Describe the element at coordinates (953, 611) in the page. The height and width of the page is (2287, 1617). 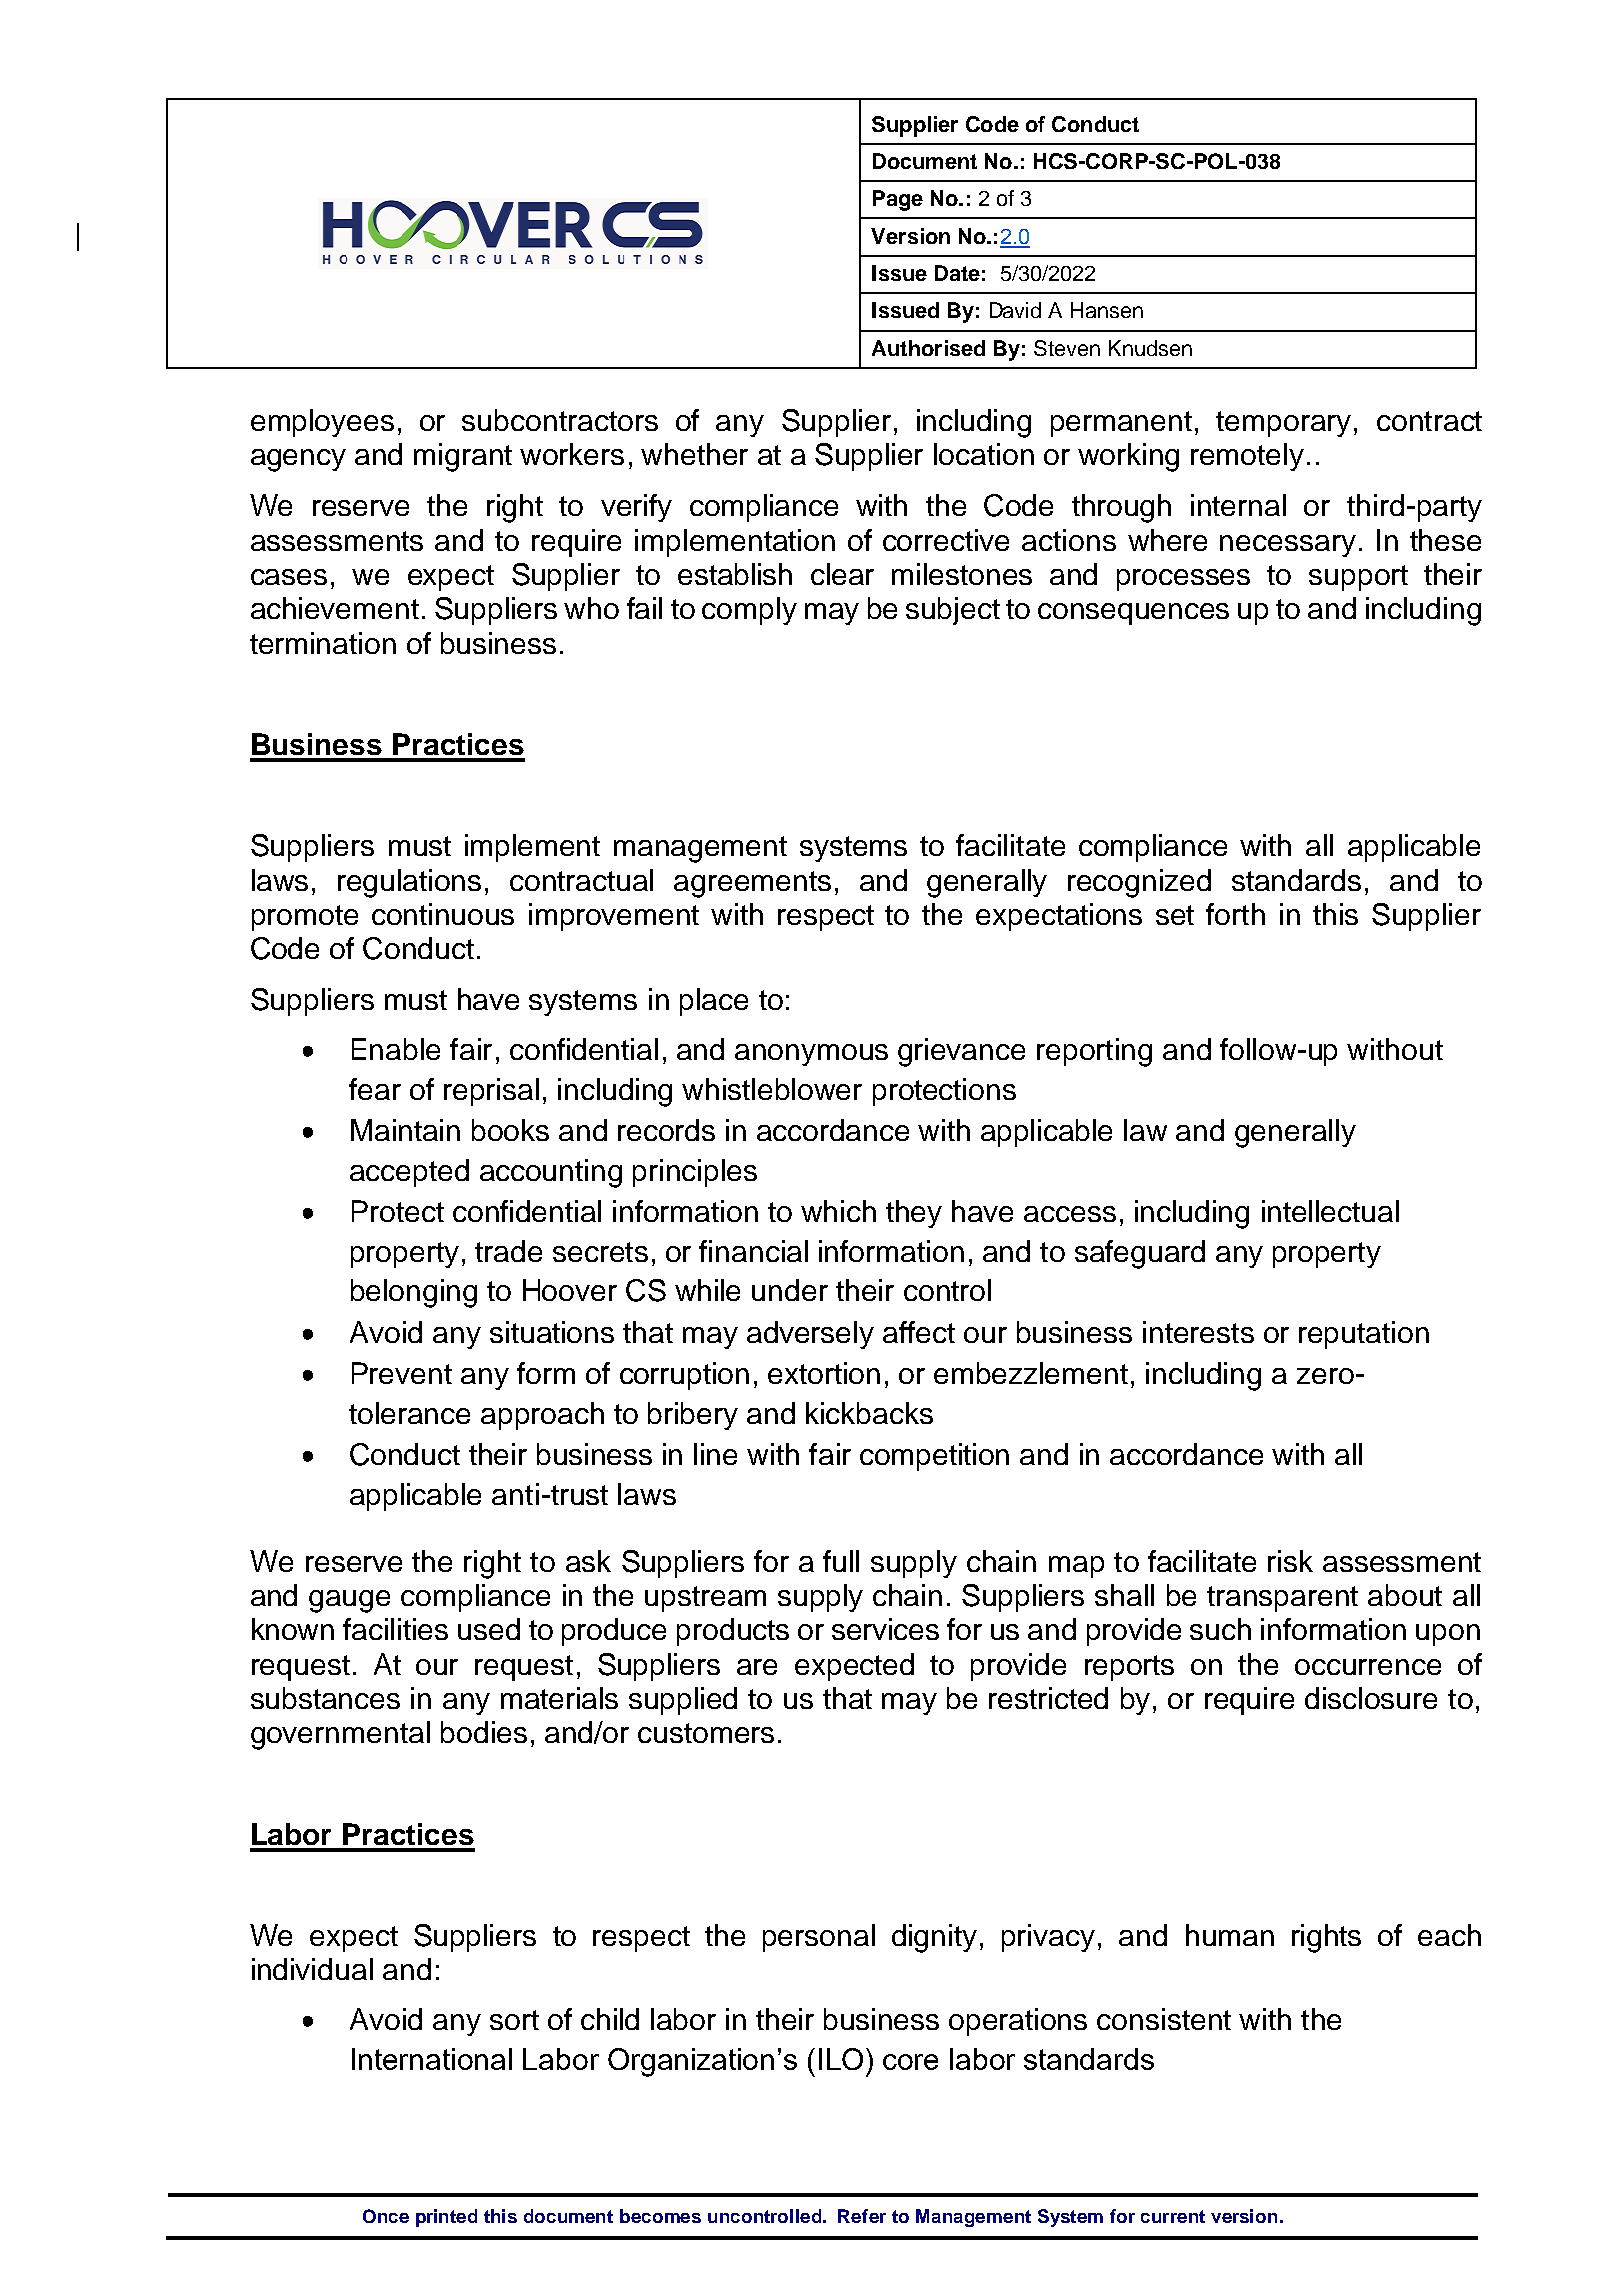
I see `subject` at that location.
